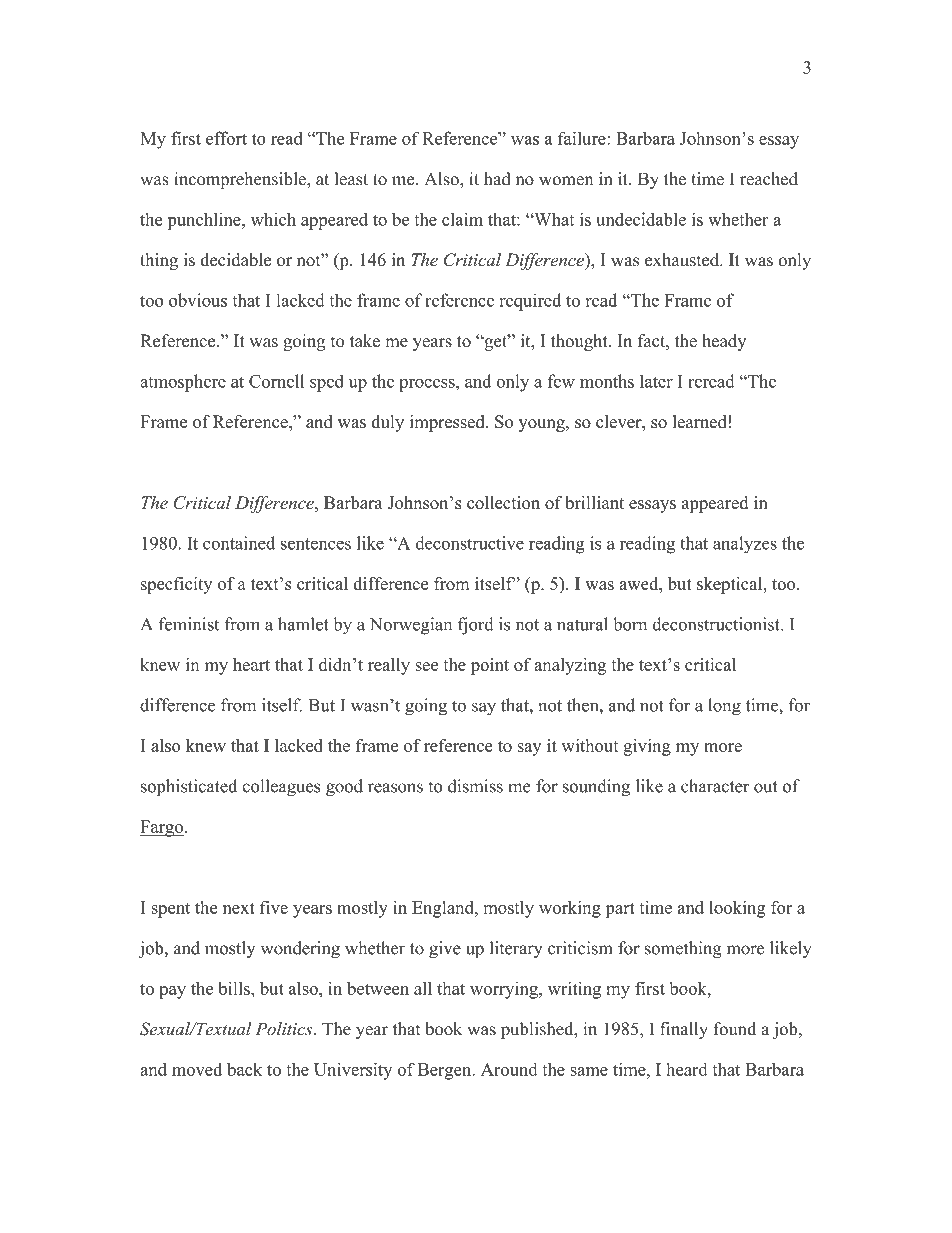 Image resolution: width=952 pixels, height=1233 pixels. What do you see at coordinates (244, 1069) in the page?
I see `back` at bounding box center [244, 1069].
